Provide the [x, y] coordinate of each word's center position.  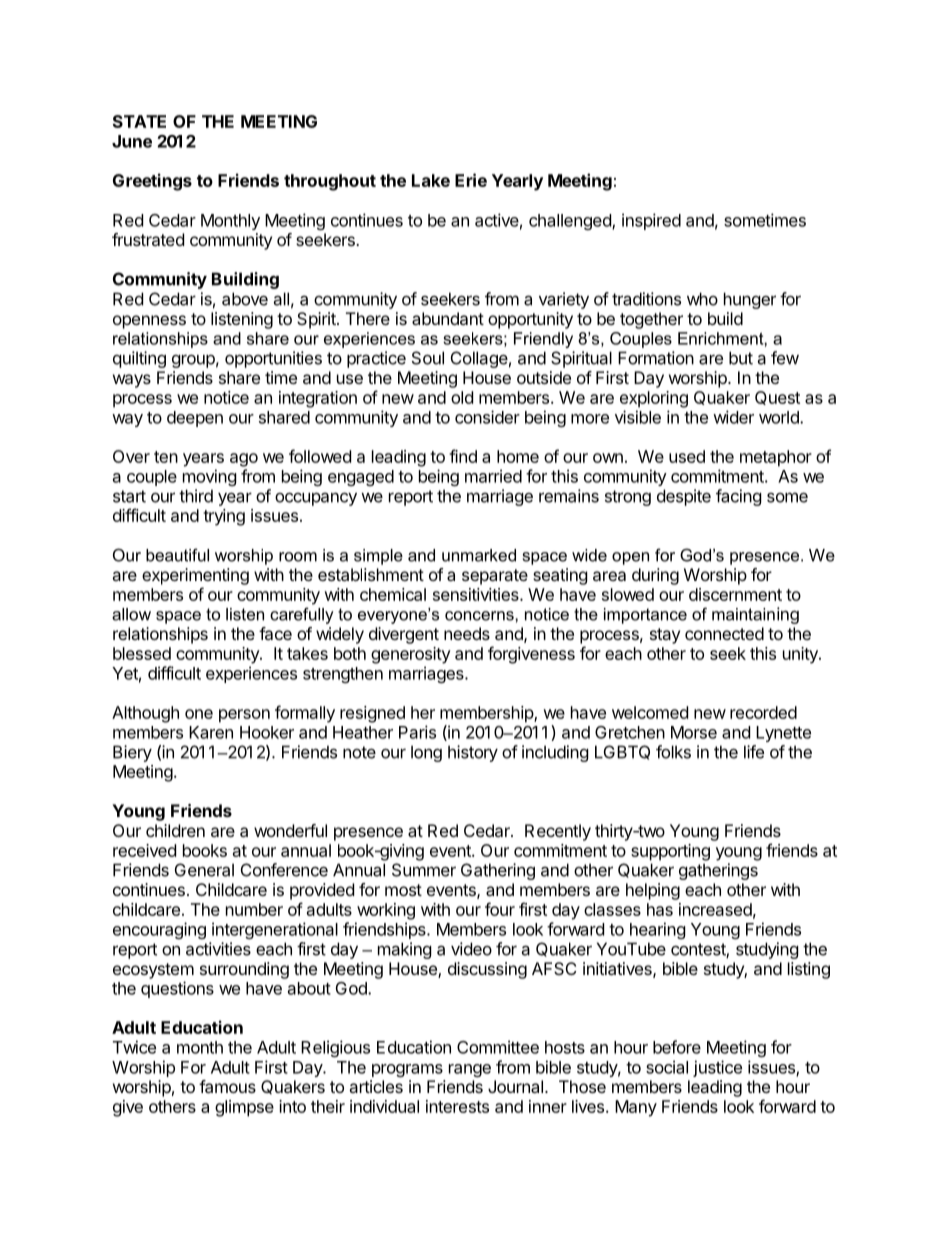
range [470, 1070]
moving [210, 477]
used [687, 456]
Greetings [152, 182]
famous [227, 1086]
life [754, 752]
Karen [211, 732]
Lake [431, 180]
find [463, 456]
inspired [651, 221]
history [473, 753]
